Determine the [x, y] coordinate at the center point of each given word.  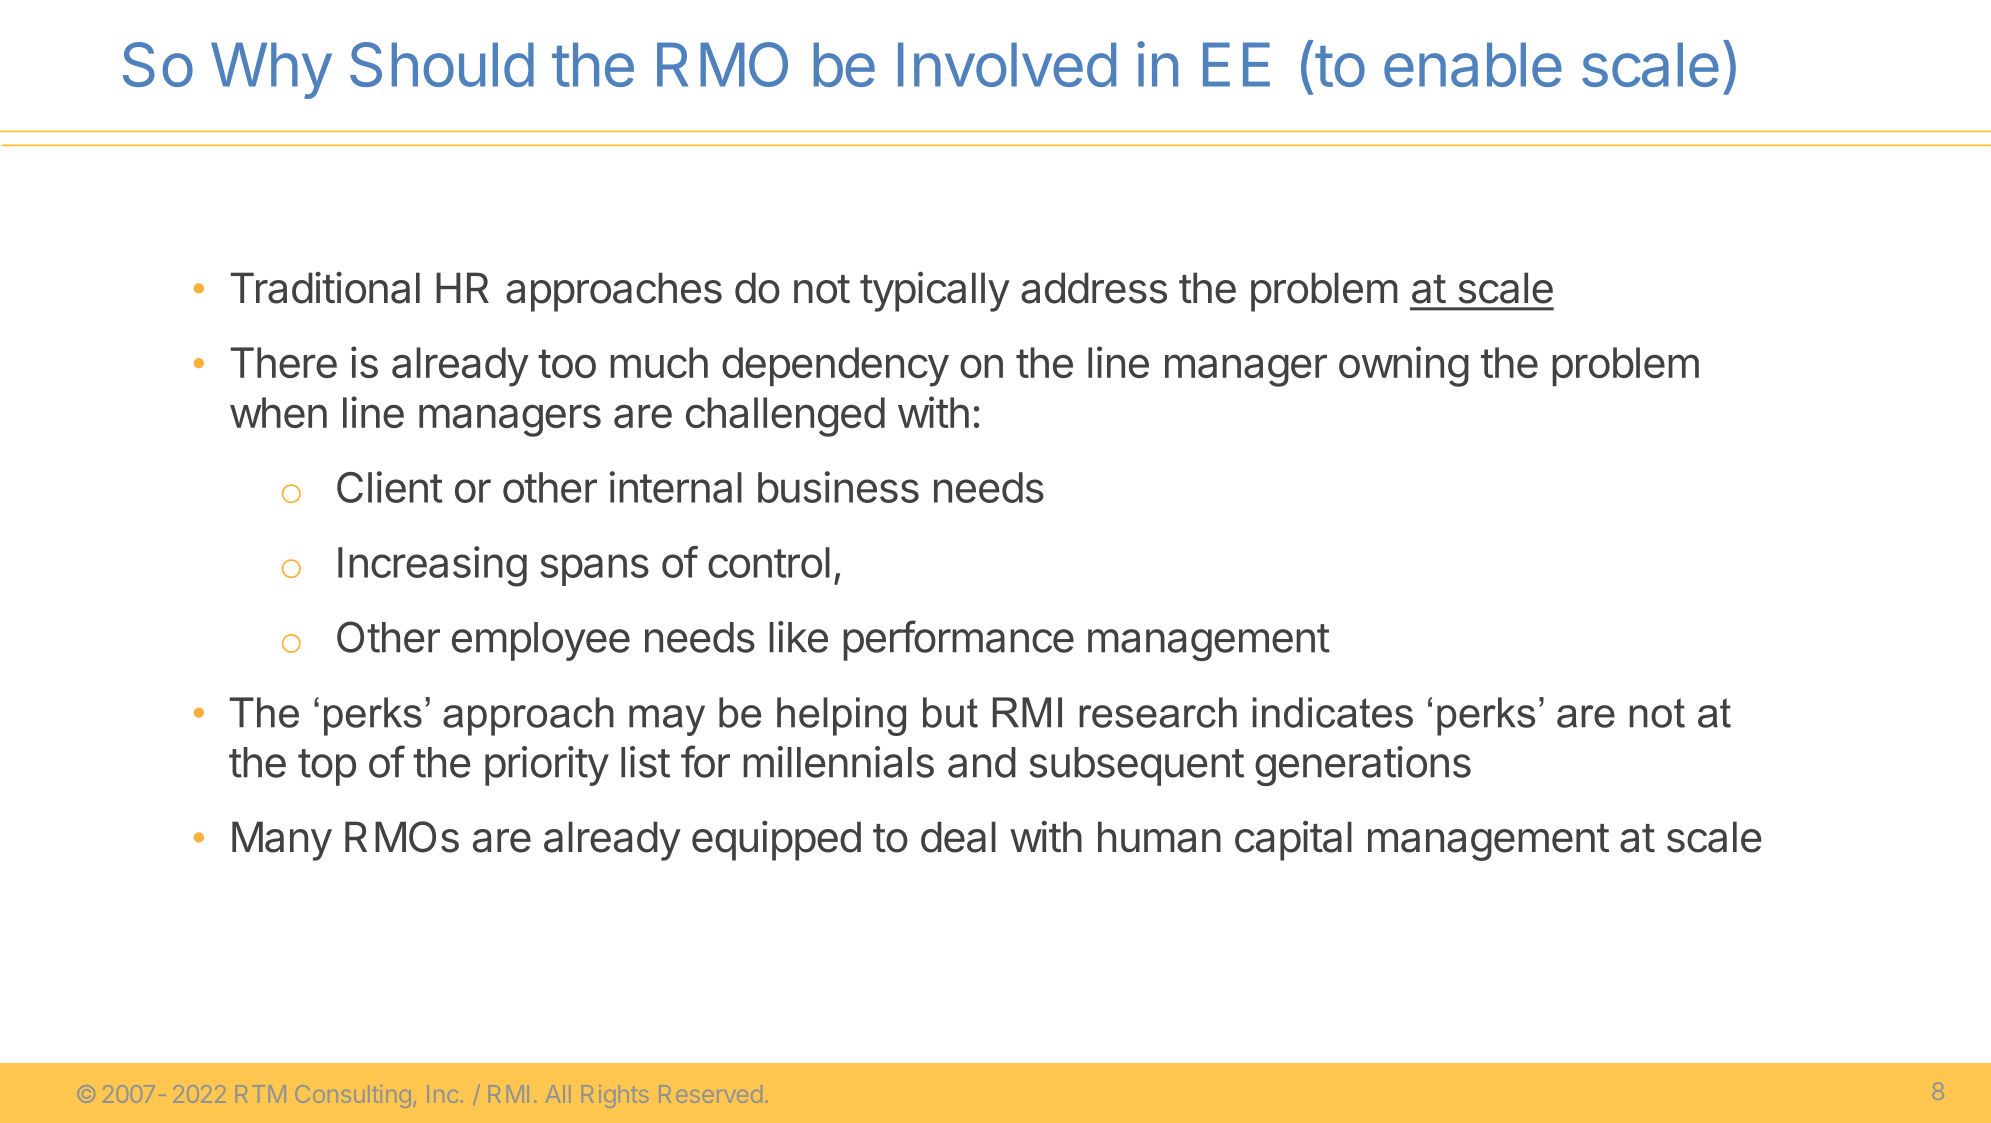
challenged [785, 417]
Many [282, 841]
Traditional [325, 288]
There [284, 362]
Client [390, 487]
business [838, 487]
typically [935, 291]
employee [541, 641]
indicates [1333, 712]
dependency [835, 367]
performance [958, 640]
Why [271, 70]
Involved [1007, 64]
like [798, 637]
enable [1473, 64]
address [1094, 288]
